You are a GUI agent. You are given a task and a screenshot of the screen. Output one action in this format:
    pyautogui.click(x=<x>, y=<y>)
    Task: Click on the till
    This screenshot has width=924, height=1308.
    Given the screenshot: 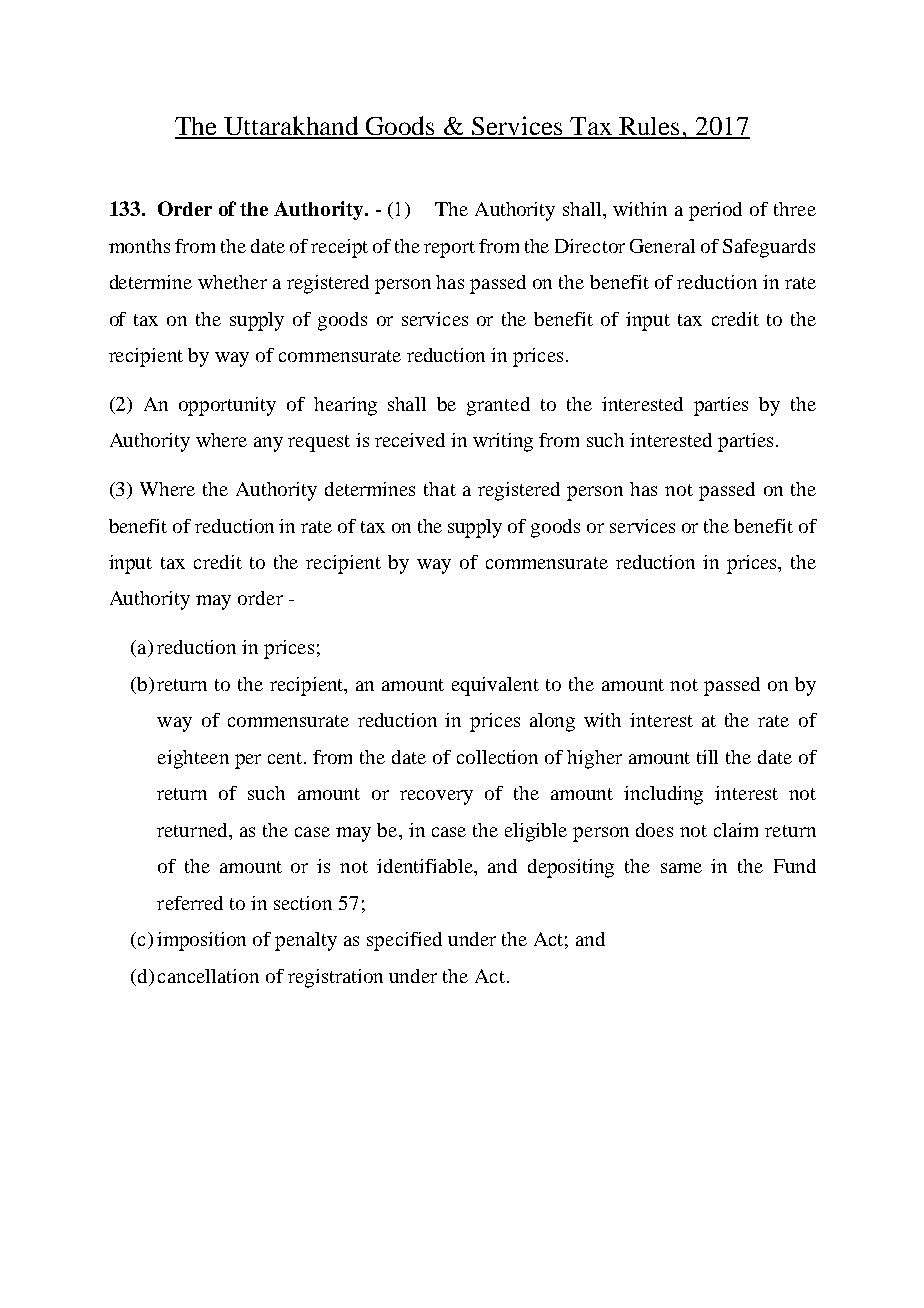 What is the action you would take?
    pyautogui.click(x=707, y=757)
